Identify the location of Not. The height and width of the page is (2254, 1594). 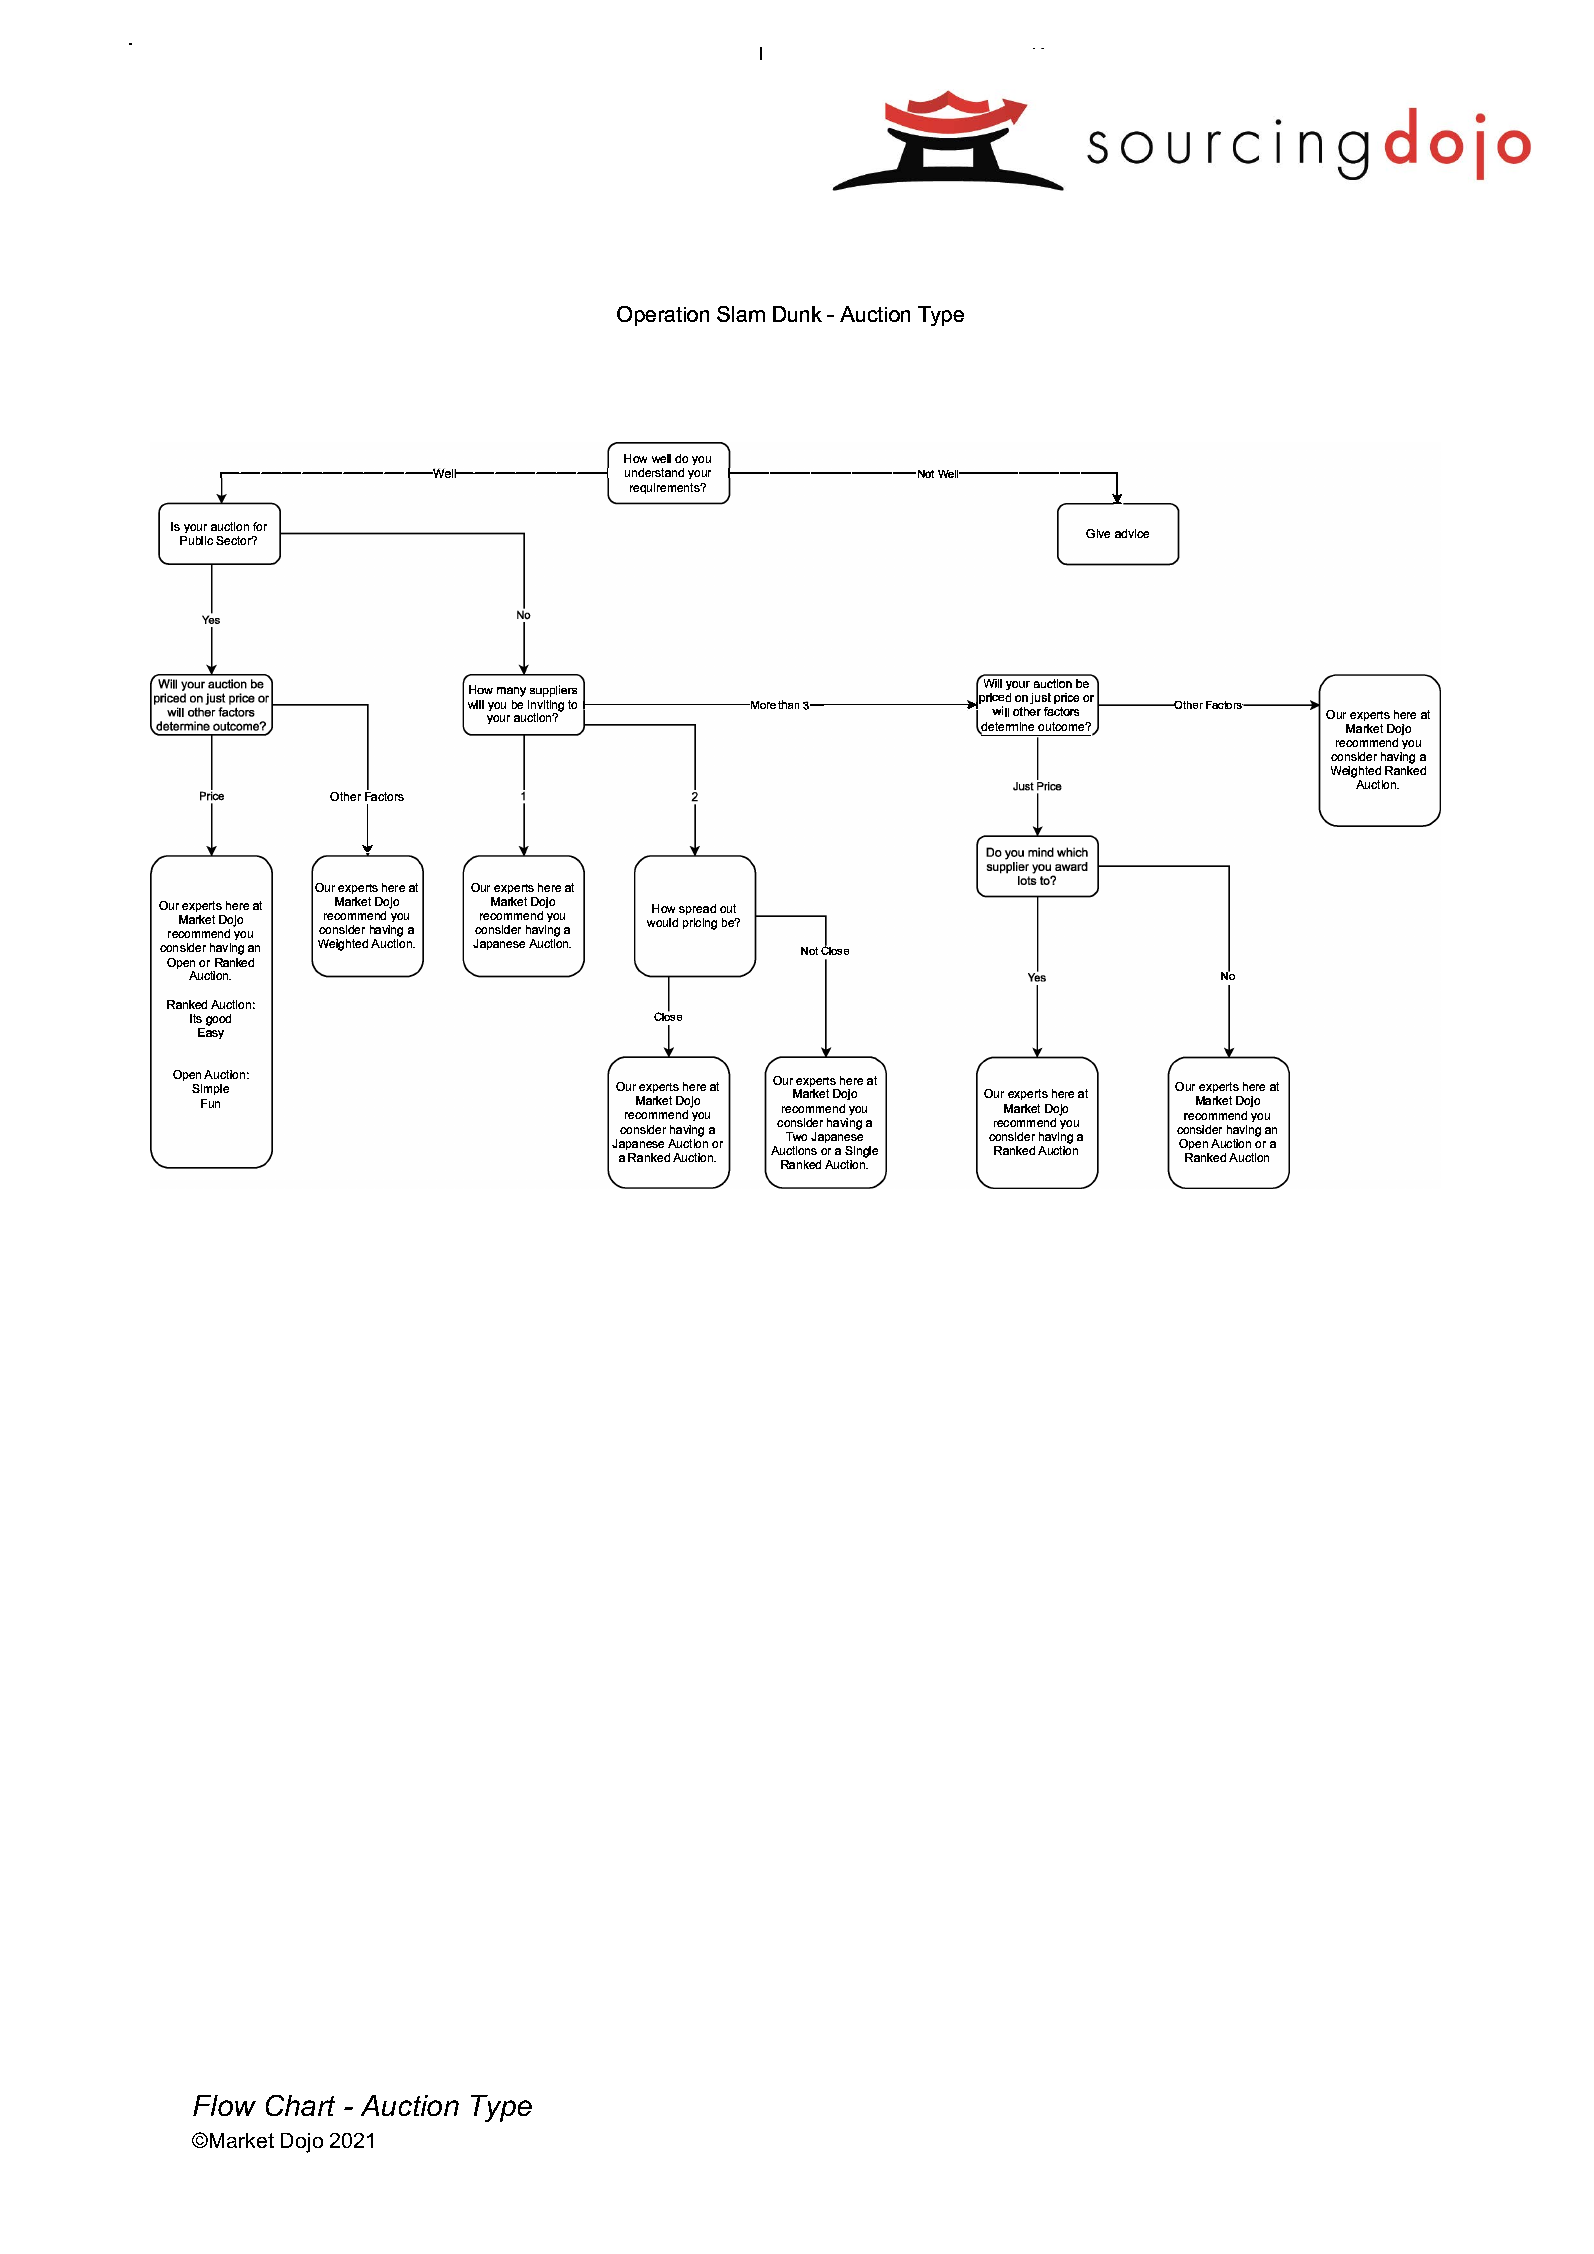
(809, 951).
